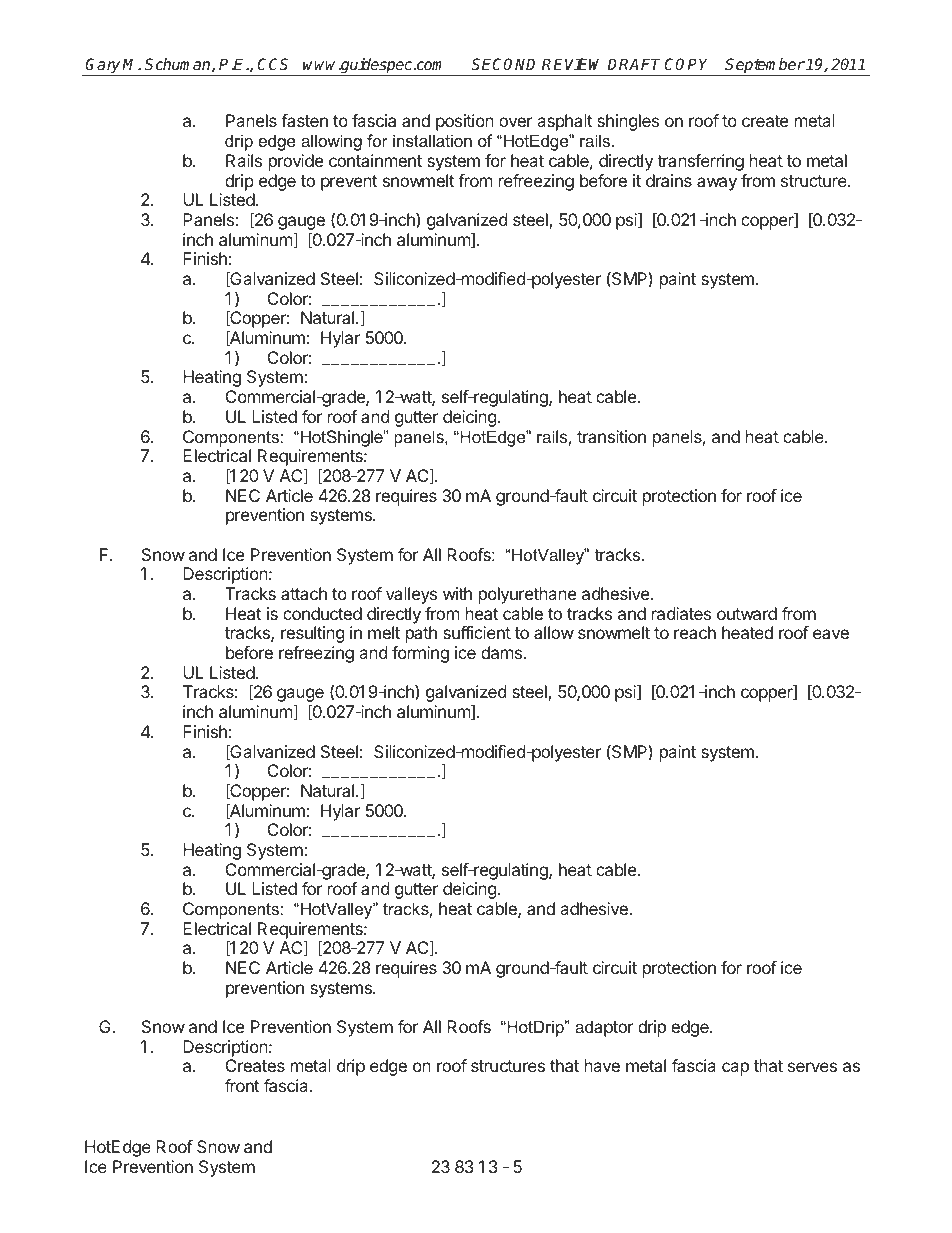 The height and width of the screenshot is (1233, 952). I want to click on transition, so click(611, 436).
